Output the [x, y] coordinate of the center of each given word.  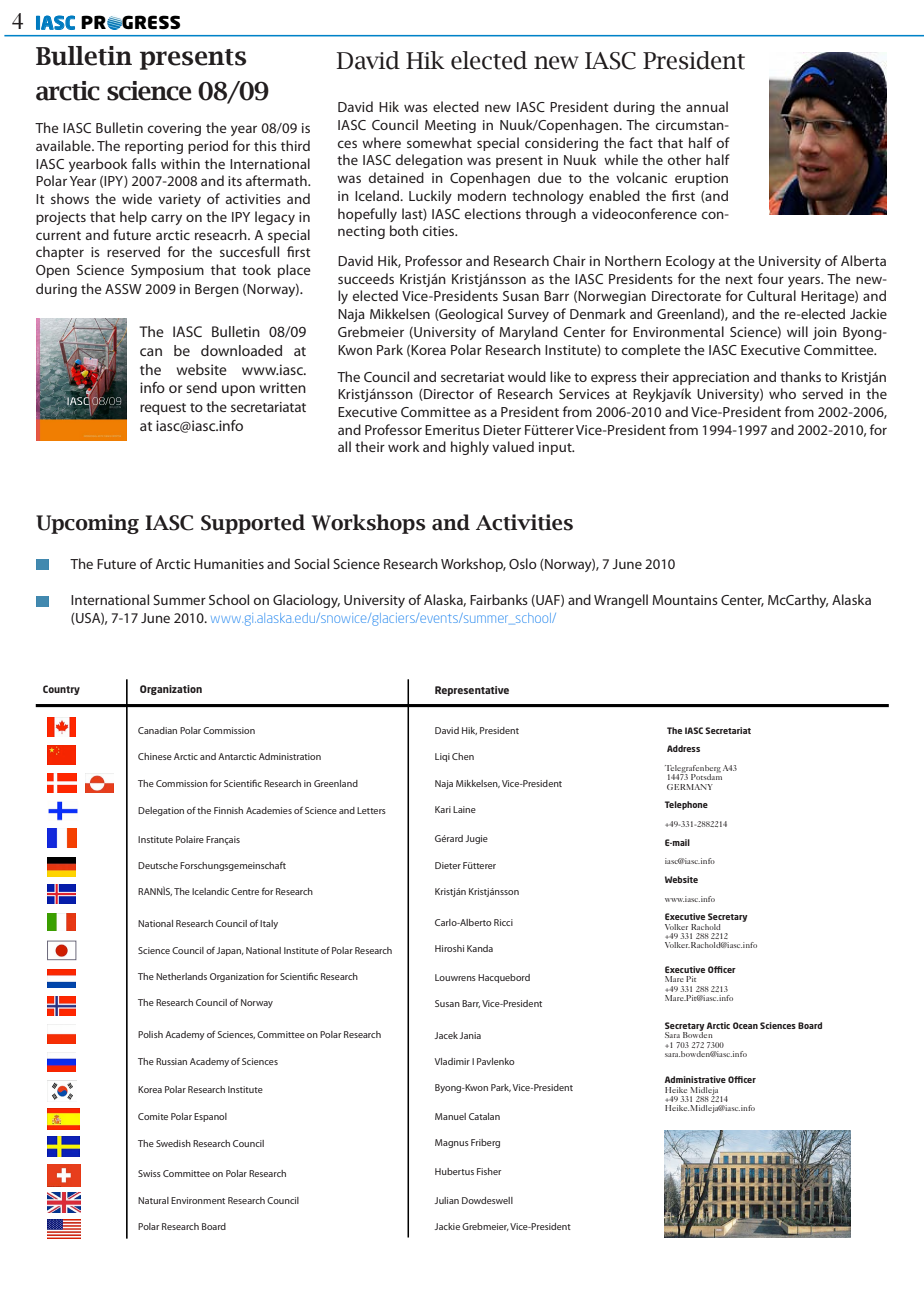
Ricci [503, 922]
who [782, 393]
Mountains [685, 600]
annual [707, 106]
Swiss [149, 1173]
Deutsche [158, 865]
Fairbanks [499, 599]
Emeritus [452, 430]
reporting [154, 147]
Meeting [450, 126]
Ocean [745, 1025]
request [163, 409]
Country [61, 690]
